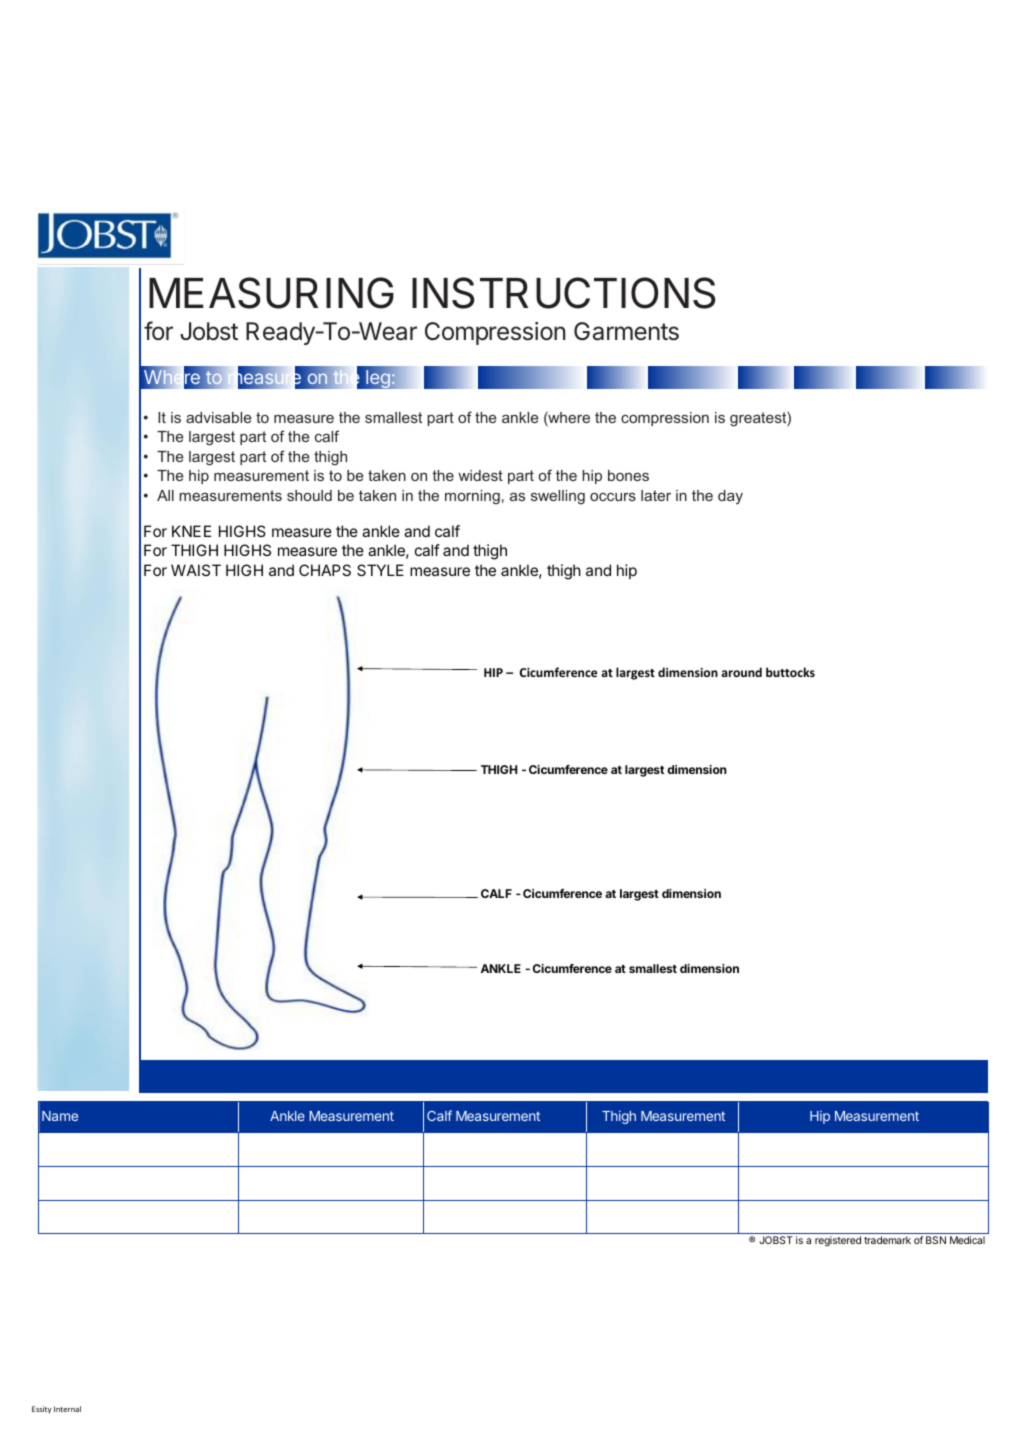  Describe the element at coordinates (838, 1241) in the screenshot. I see `registered` at that location.
